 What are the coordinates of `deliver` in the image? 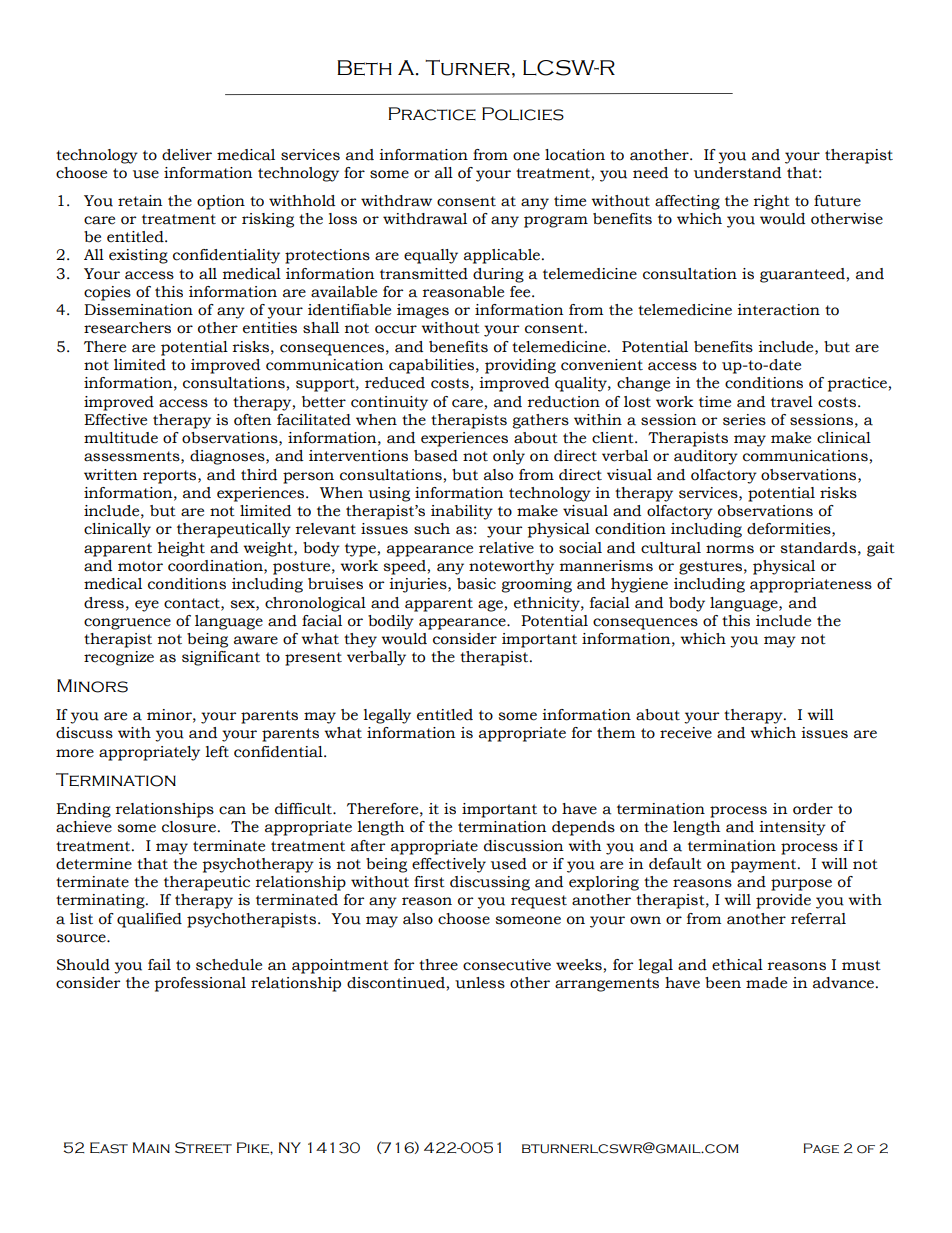 It's located at (187, 155).
